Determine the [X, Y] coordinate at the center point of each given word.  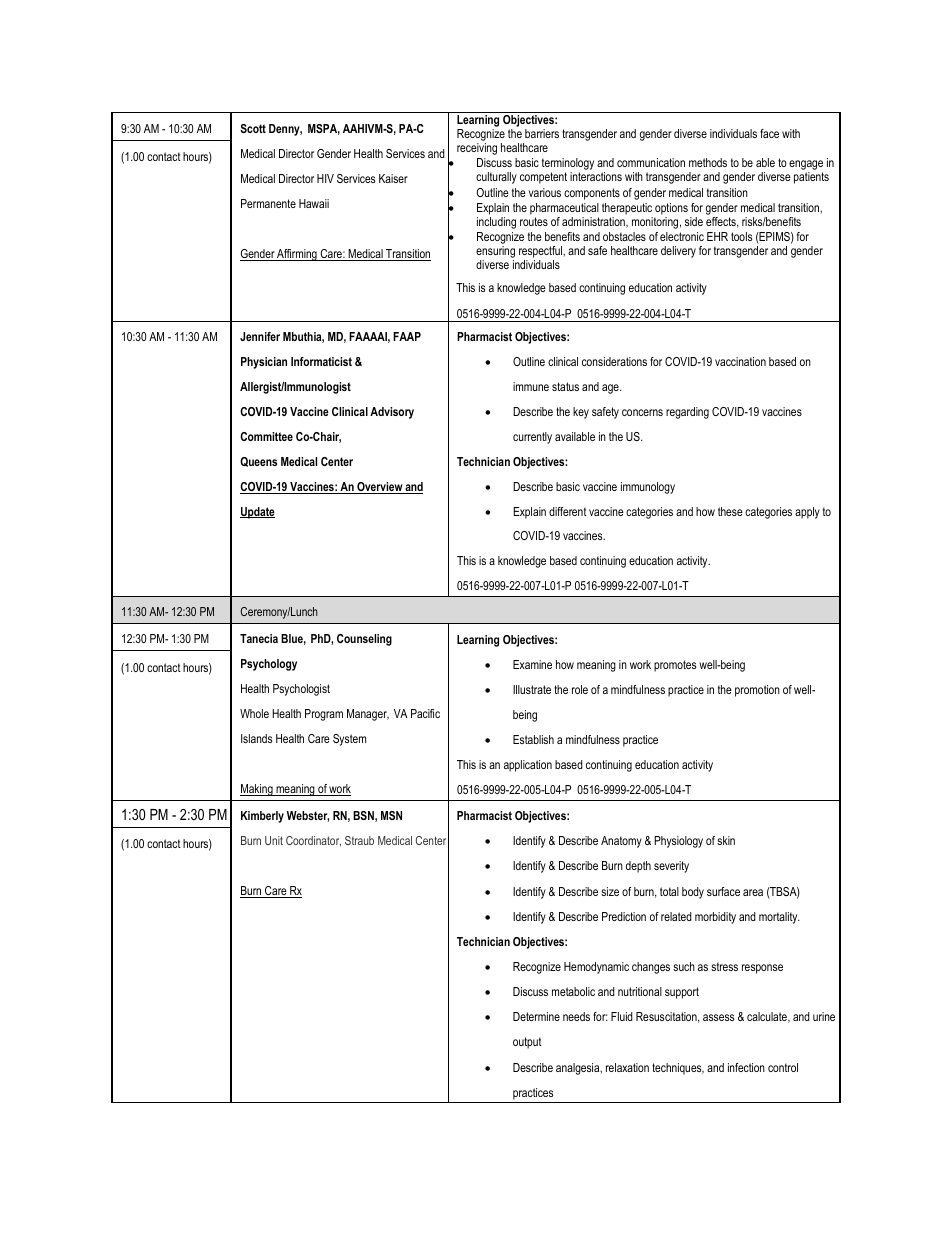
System [349, 740]
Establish [533, 739]
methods [708, 162]
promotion [757, 691]
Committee [266, 436]
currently [532, 438]
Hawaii [314, 203]
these [730, 511]
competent [543, 178]
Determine [536, 1016]
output [527, 1043]
